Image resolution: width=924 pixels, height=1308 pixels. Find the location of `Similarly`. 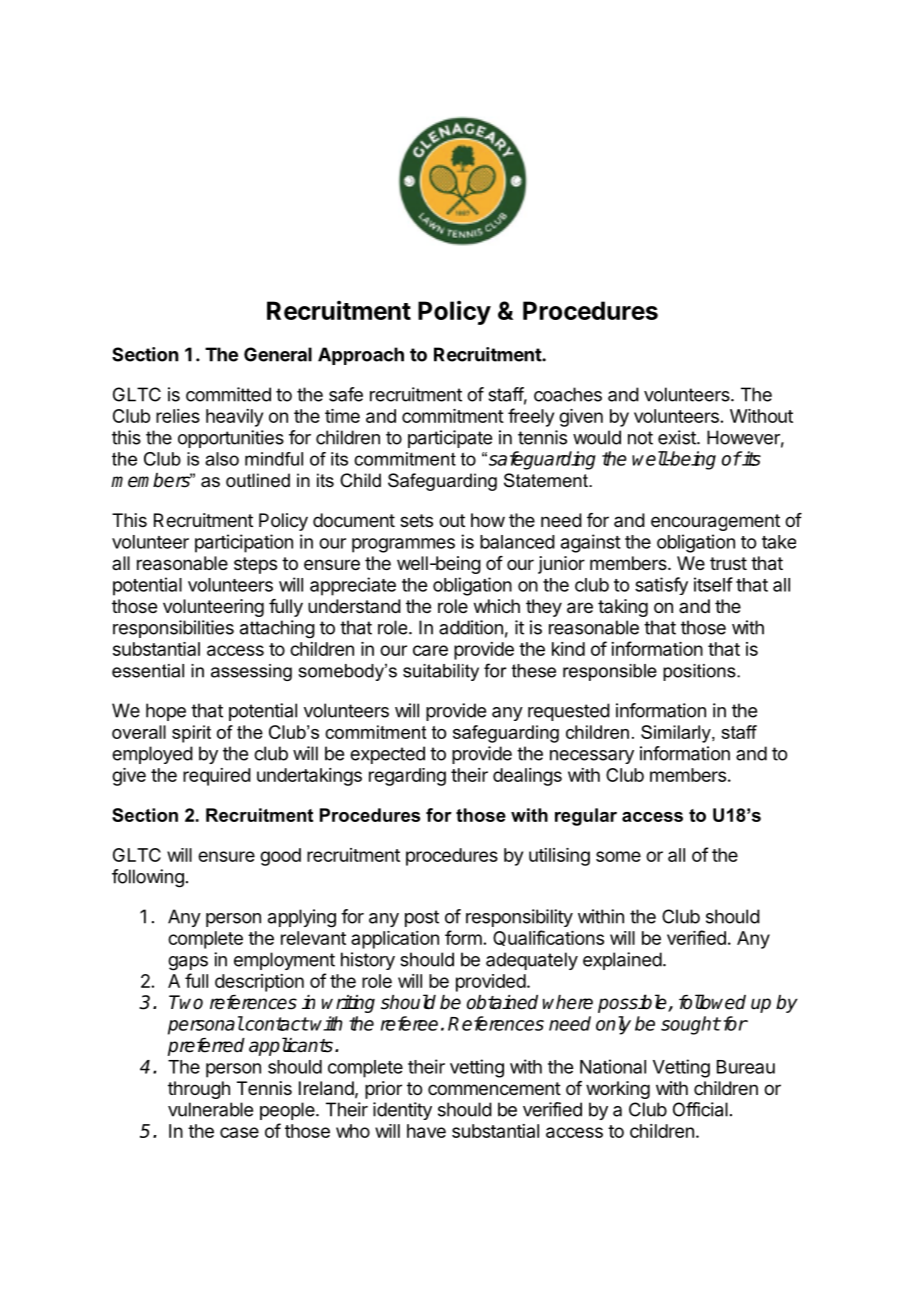

Similarly is located at coordinates (677, 734).
